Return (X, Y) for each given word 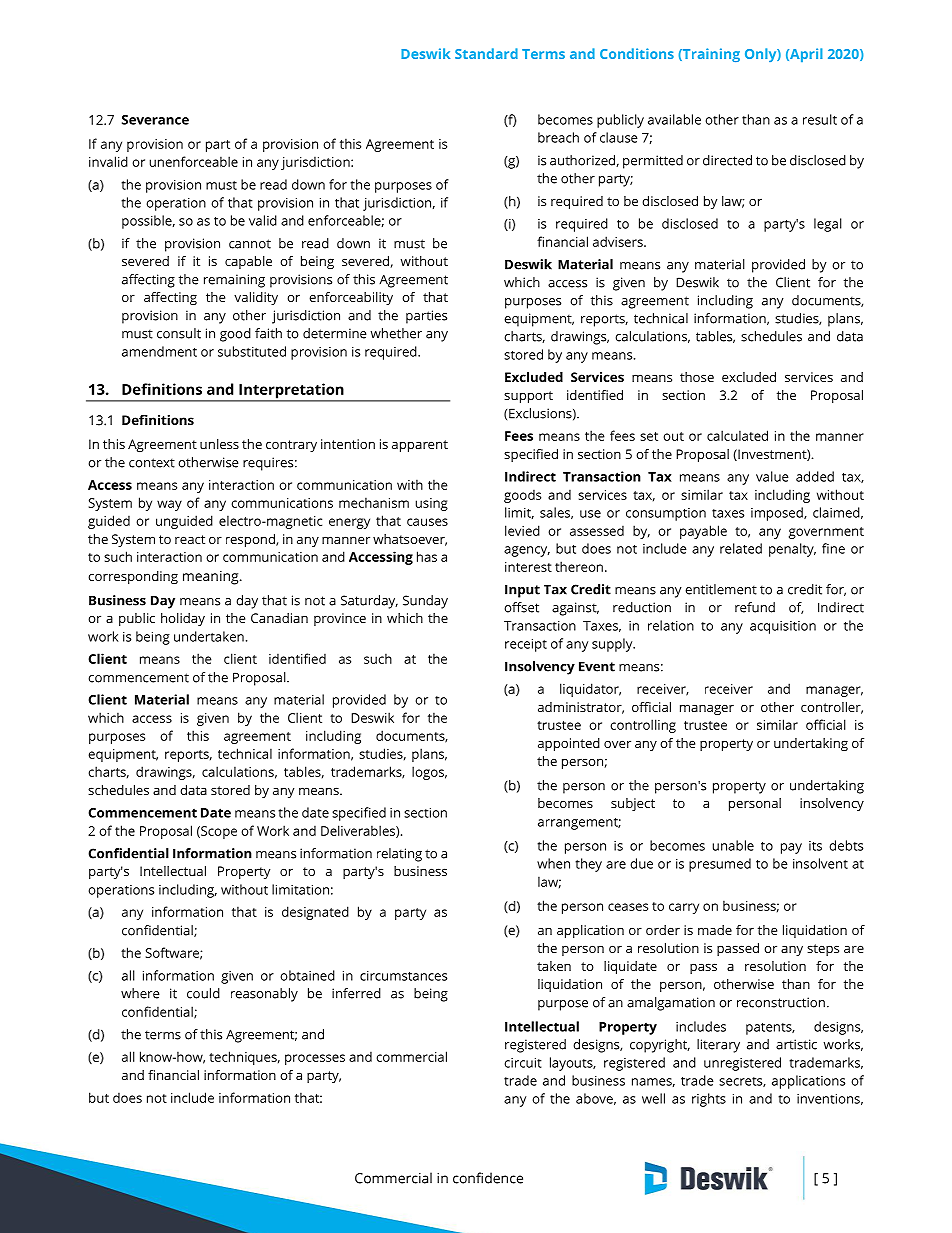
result (820, 119)
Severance (155, 120)
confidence (488, 1178)
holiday (183, 619)
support (528, 397)
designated (315, 913)
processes (315, 1059)
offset (521, 607)
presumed (720, 865)
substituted (252, 351)
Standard (486, 53)
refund (755, 607)
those (697, 377)
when (553, 863)
